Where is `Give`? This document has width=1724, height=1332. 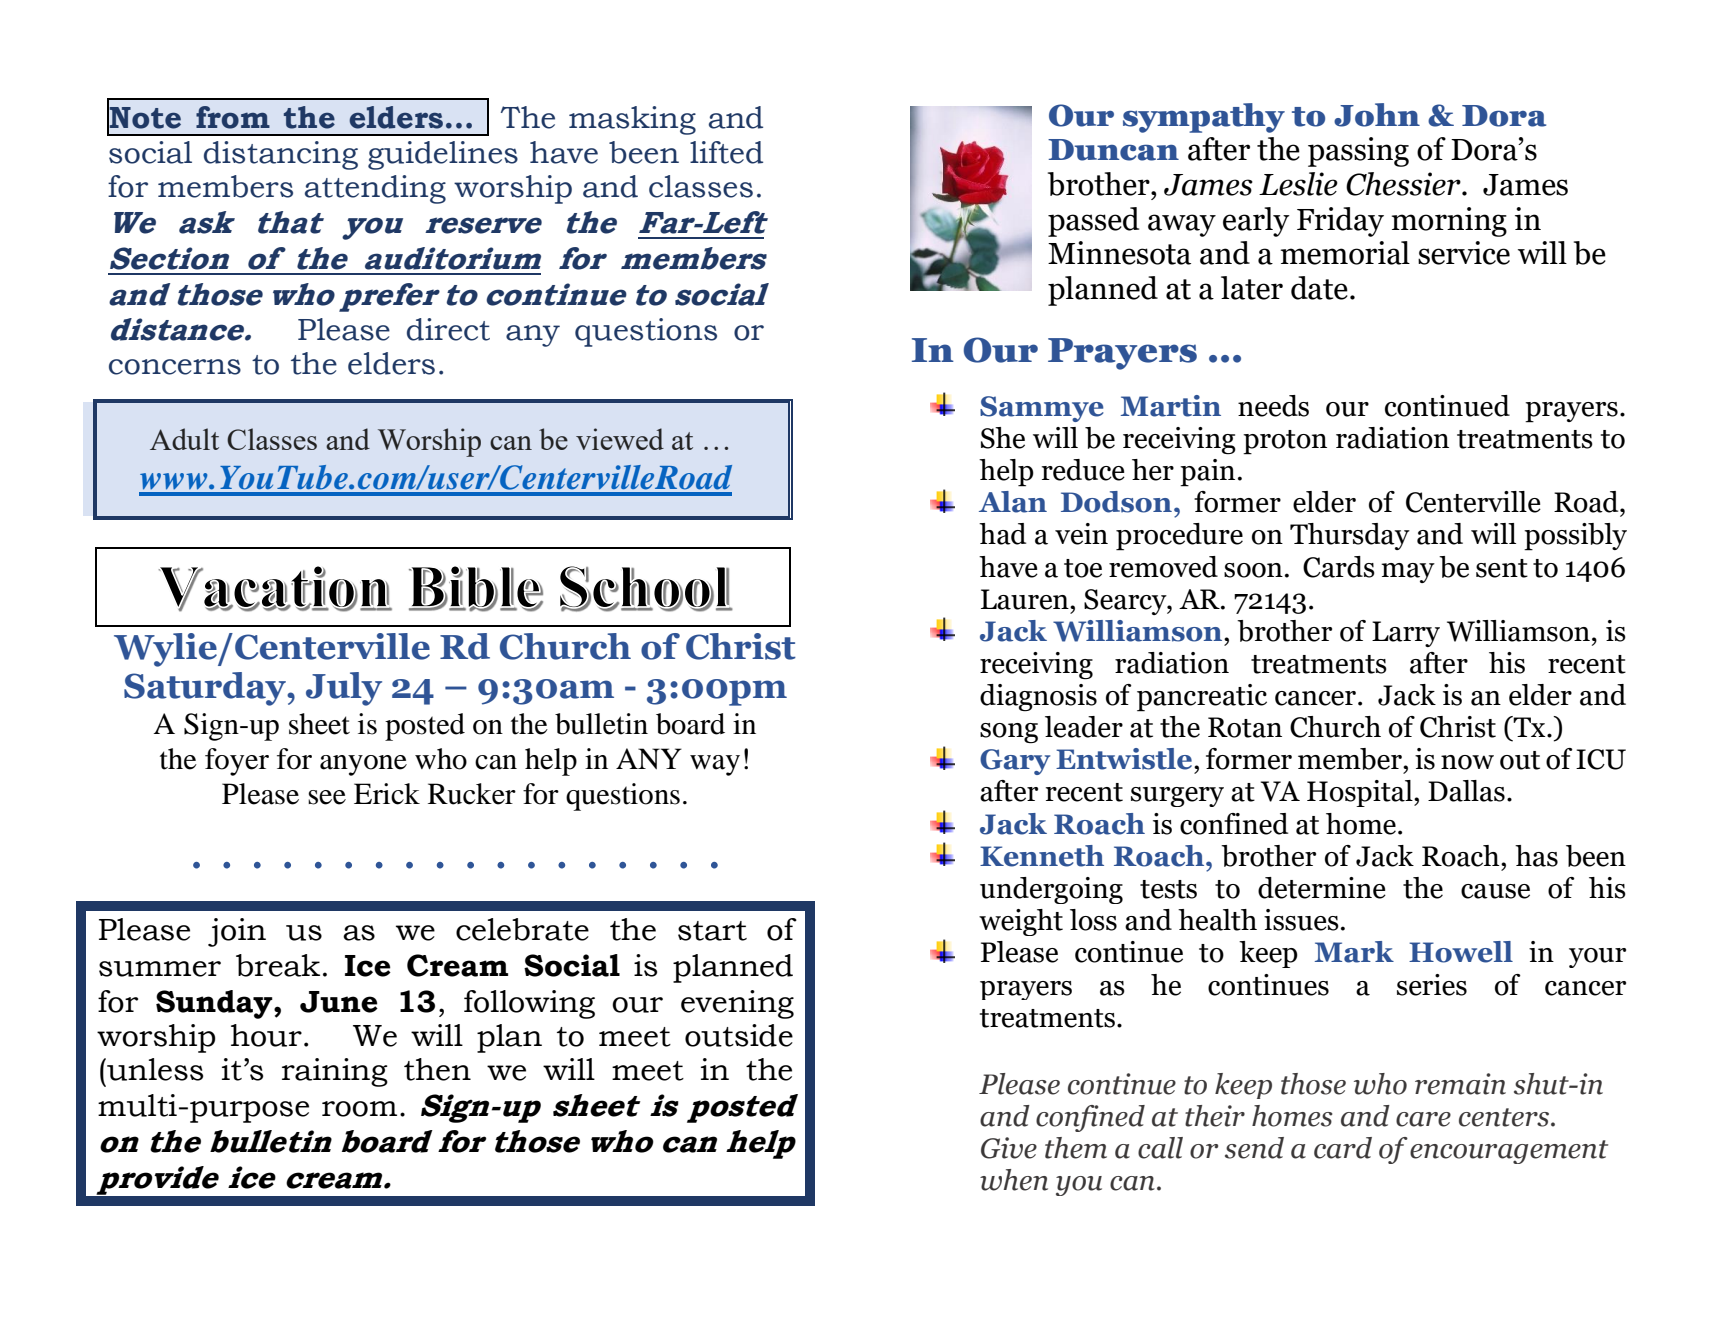
Give is located at coordinates (1009, 1148).
